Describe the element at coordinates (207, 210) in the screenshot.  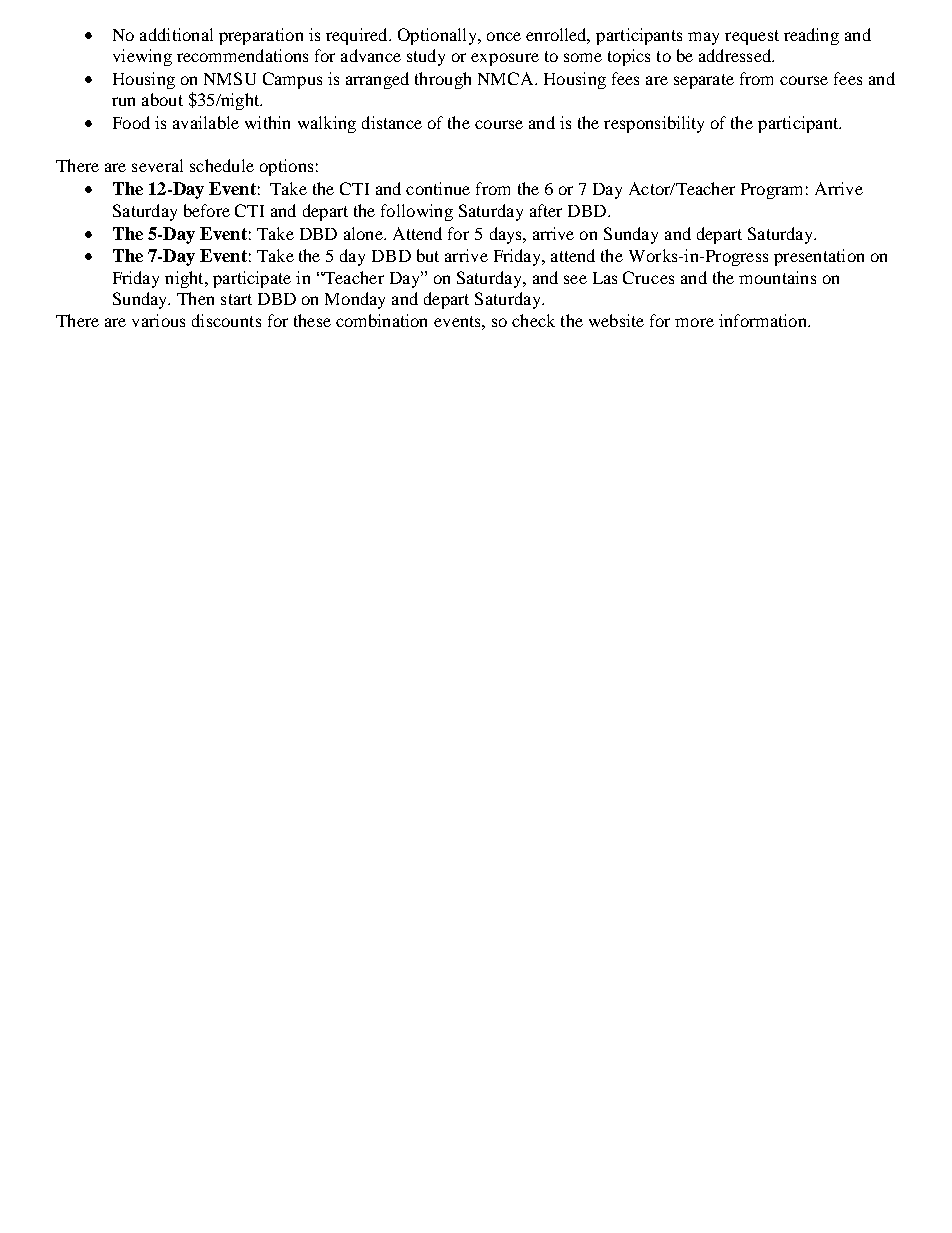
I see `before` at that location.
